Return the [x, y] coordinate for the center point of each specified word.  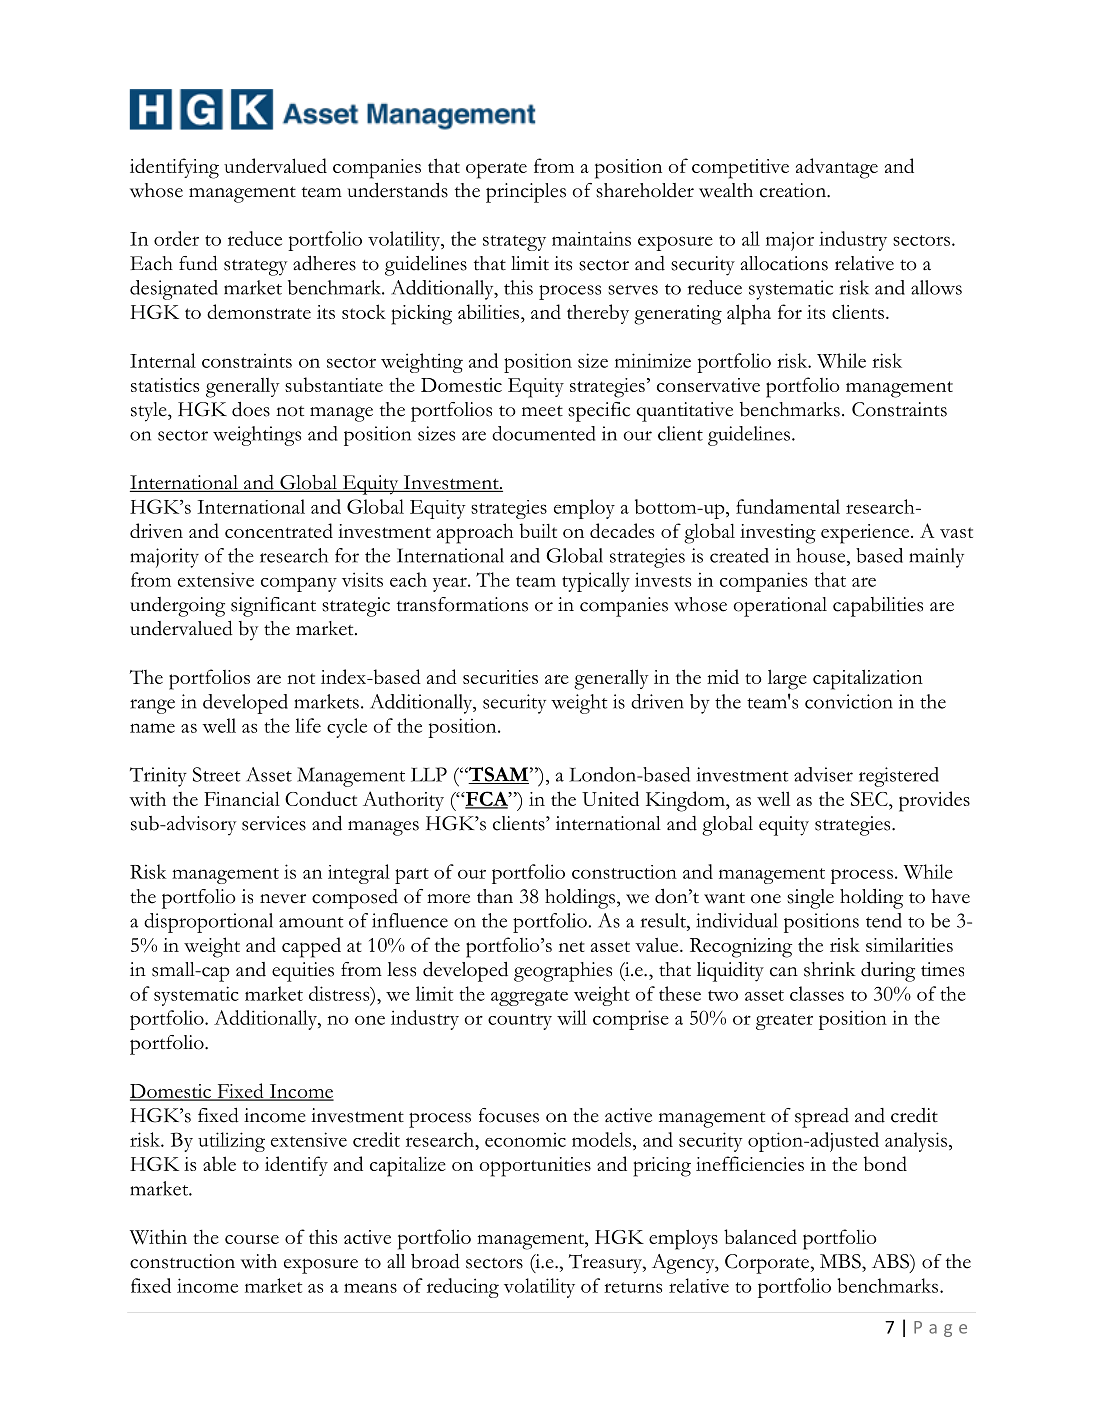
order [176, 238]
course [252, 1239]
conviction [849, 701]
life [308, 725]
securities [500, 677]
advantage [837, 168]
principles [526, 193]
